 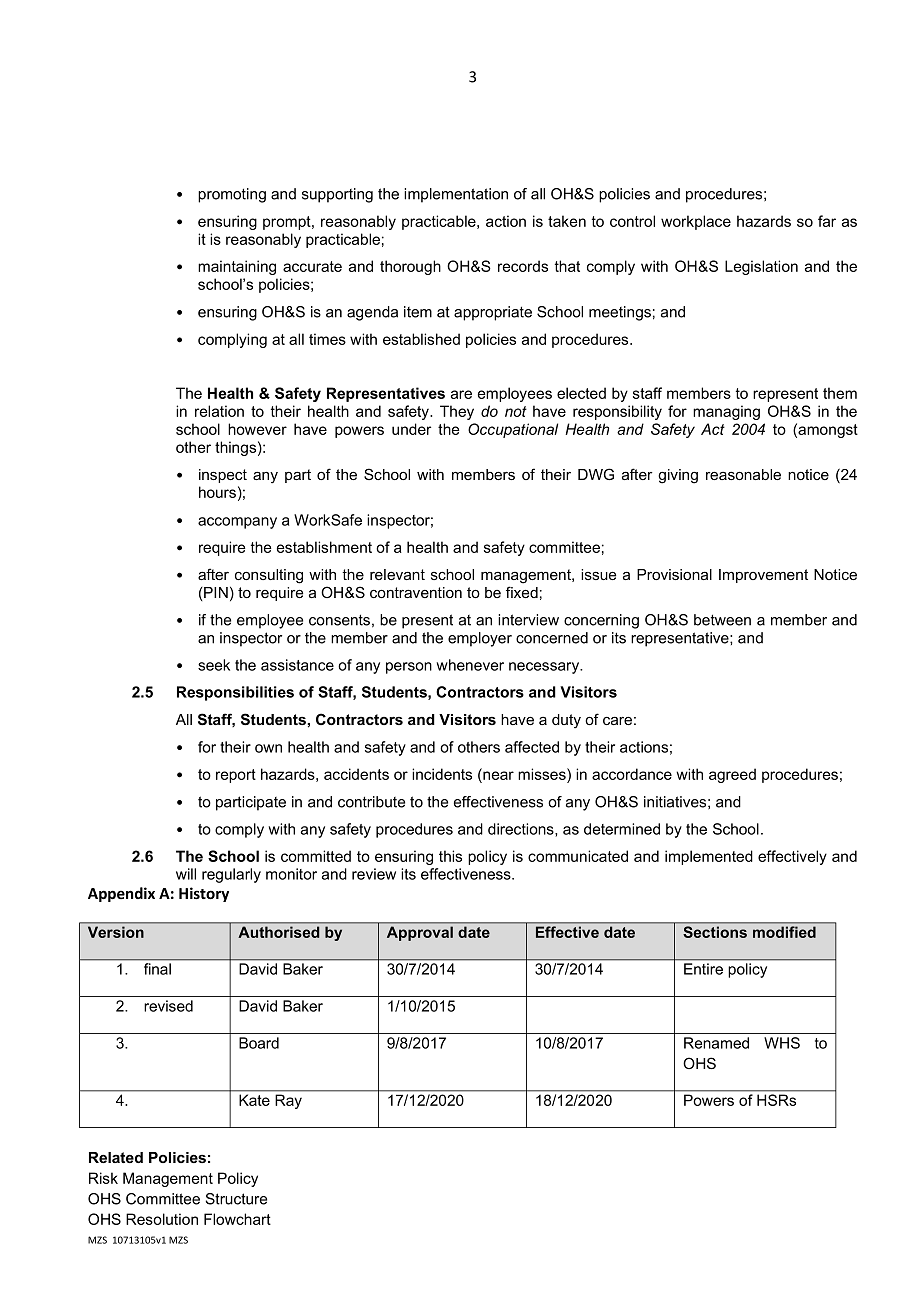 What do you see at coordinates (289, 1101) in the document?
I see `Ray` at bounding box center [289, 1101].
